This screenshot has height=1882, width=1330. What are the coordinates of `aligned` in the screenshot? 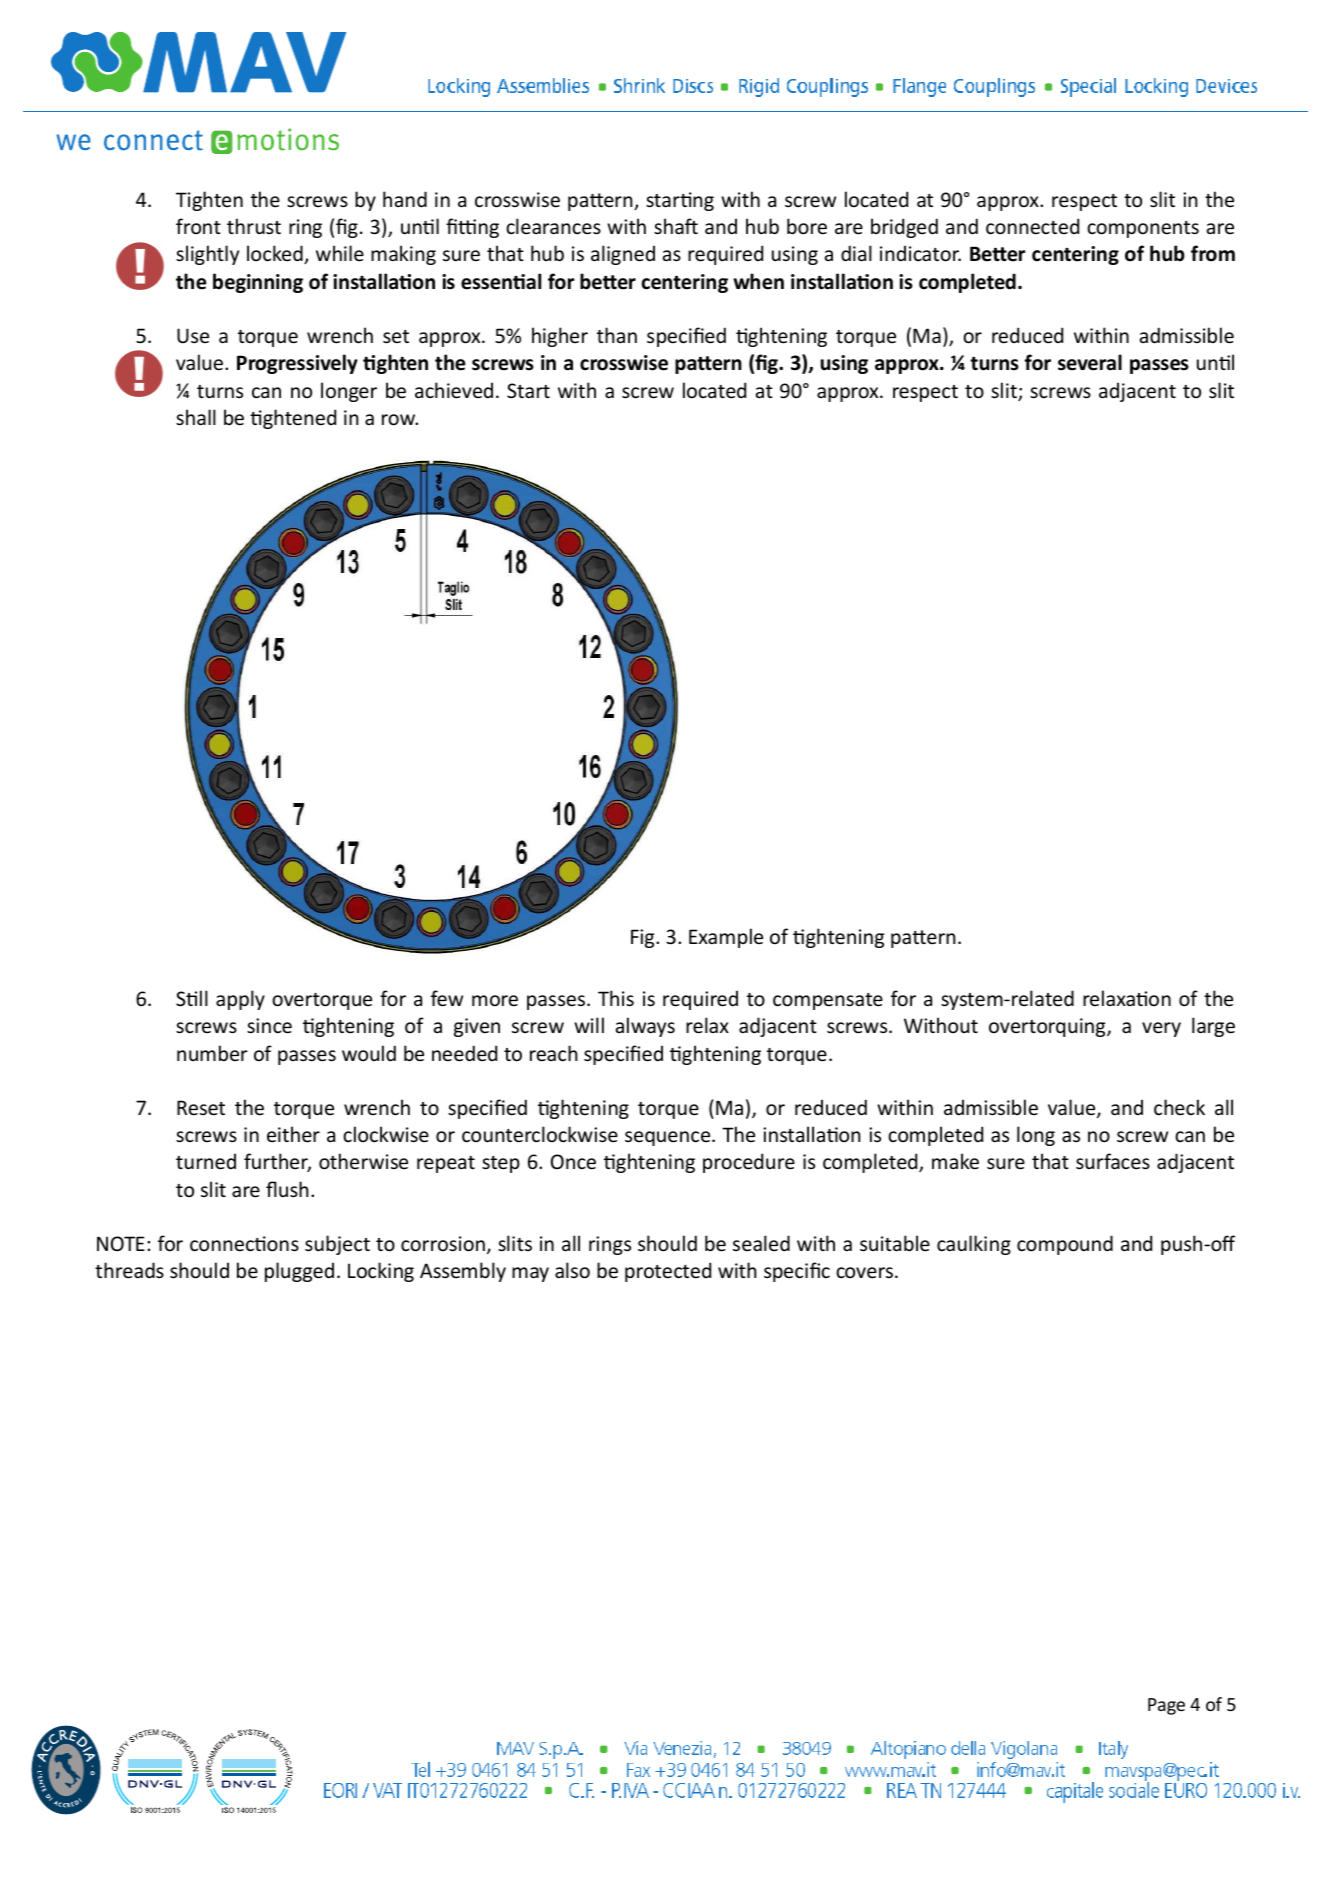 It's located at (623, 255).
